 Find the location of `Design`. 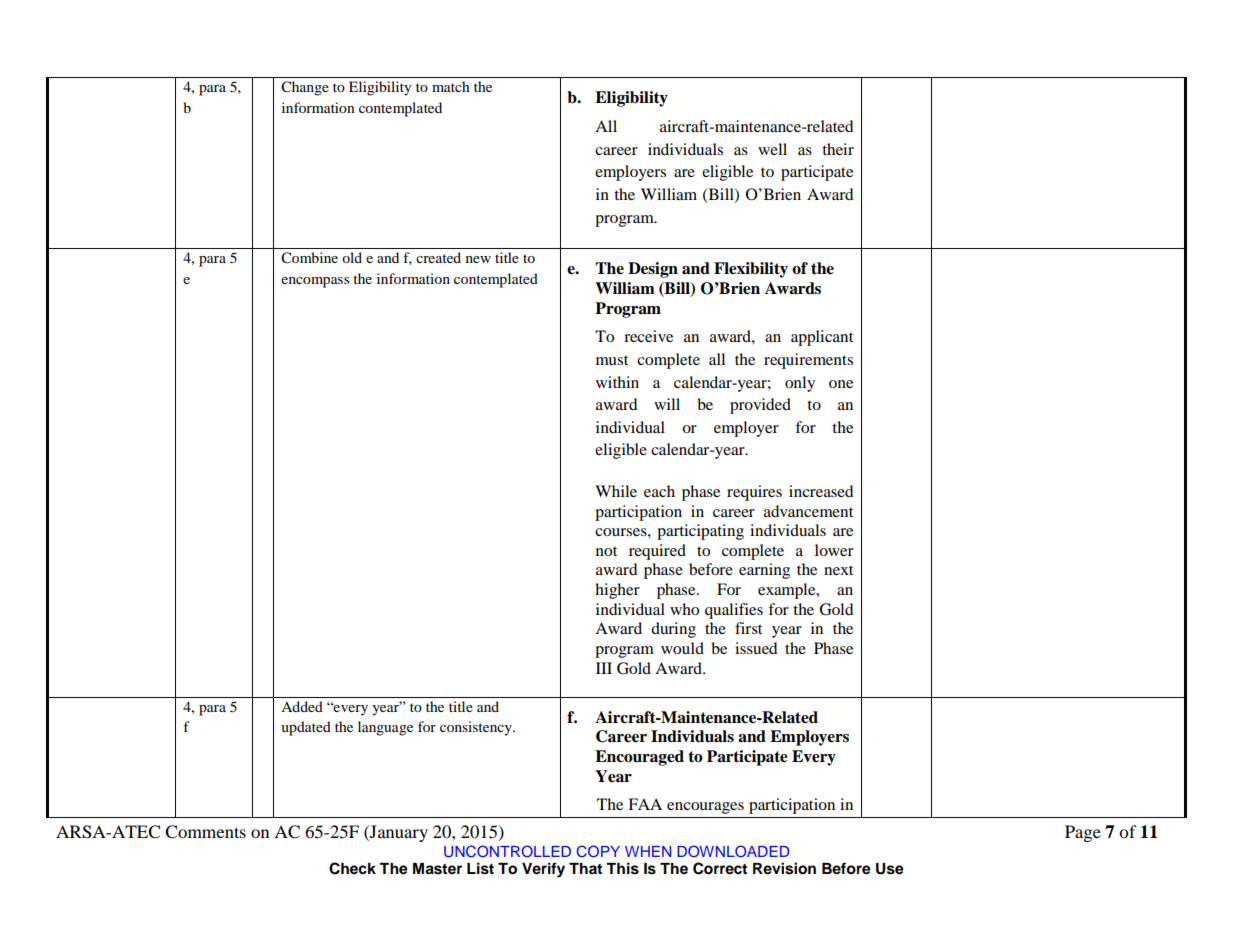

Design is located at coordinates (653, 270).
